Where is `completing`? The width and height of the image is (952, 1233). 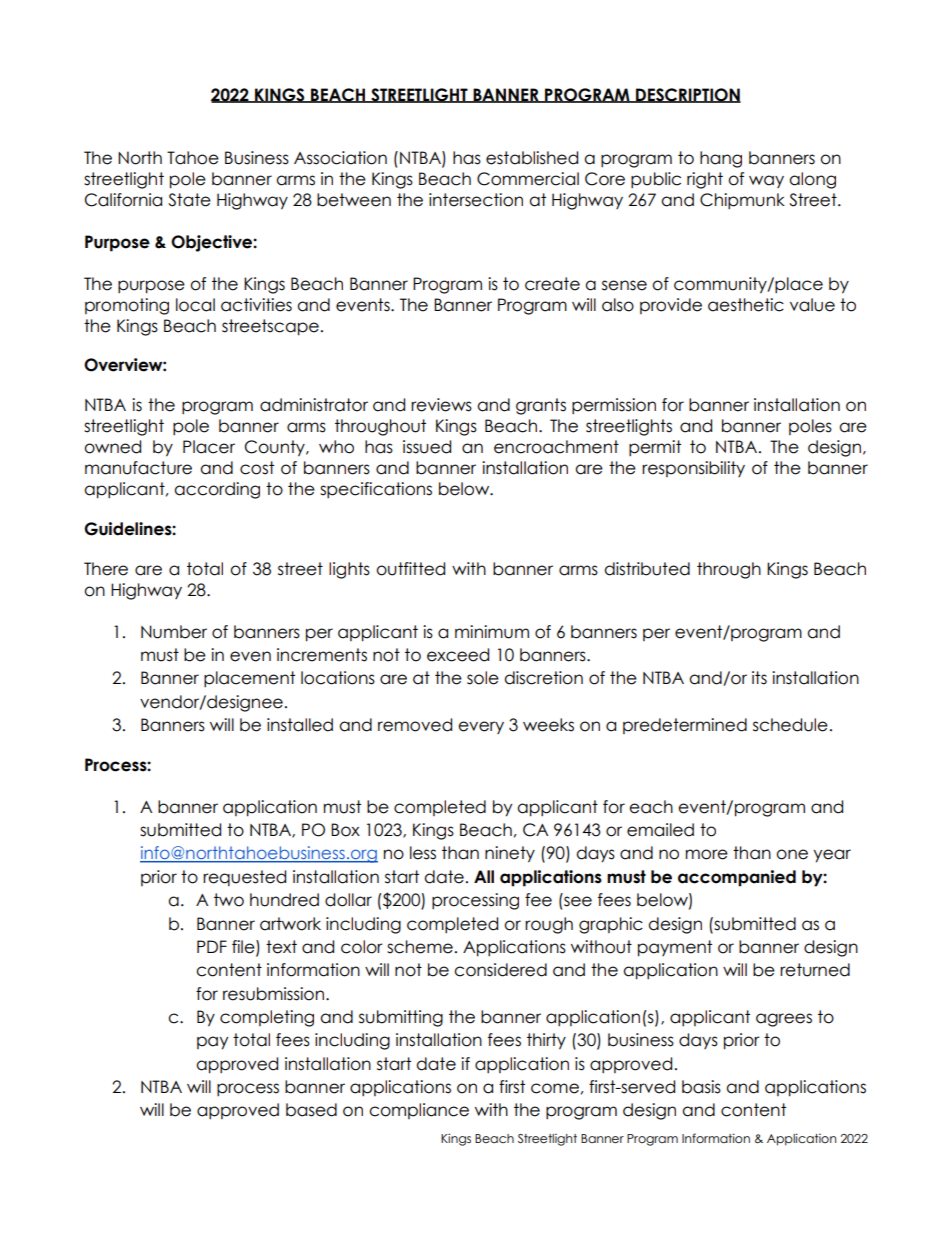
completing is located at coordinates (267, 1018).
